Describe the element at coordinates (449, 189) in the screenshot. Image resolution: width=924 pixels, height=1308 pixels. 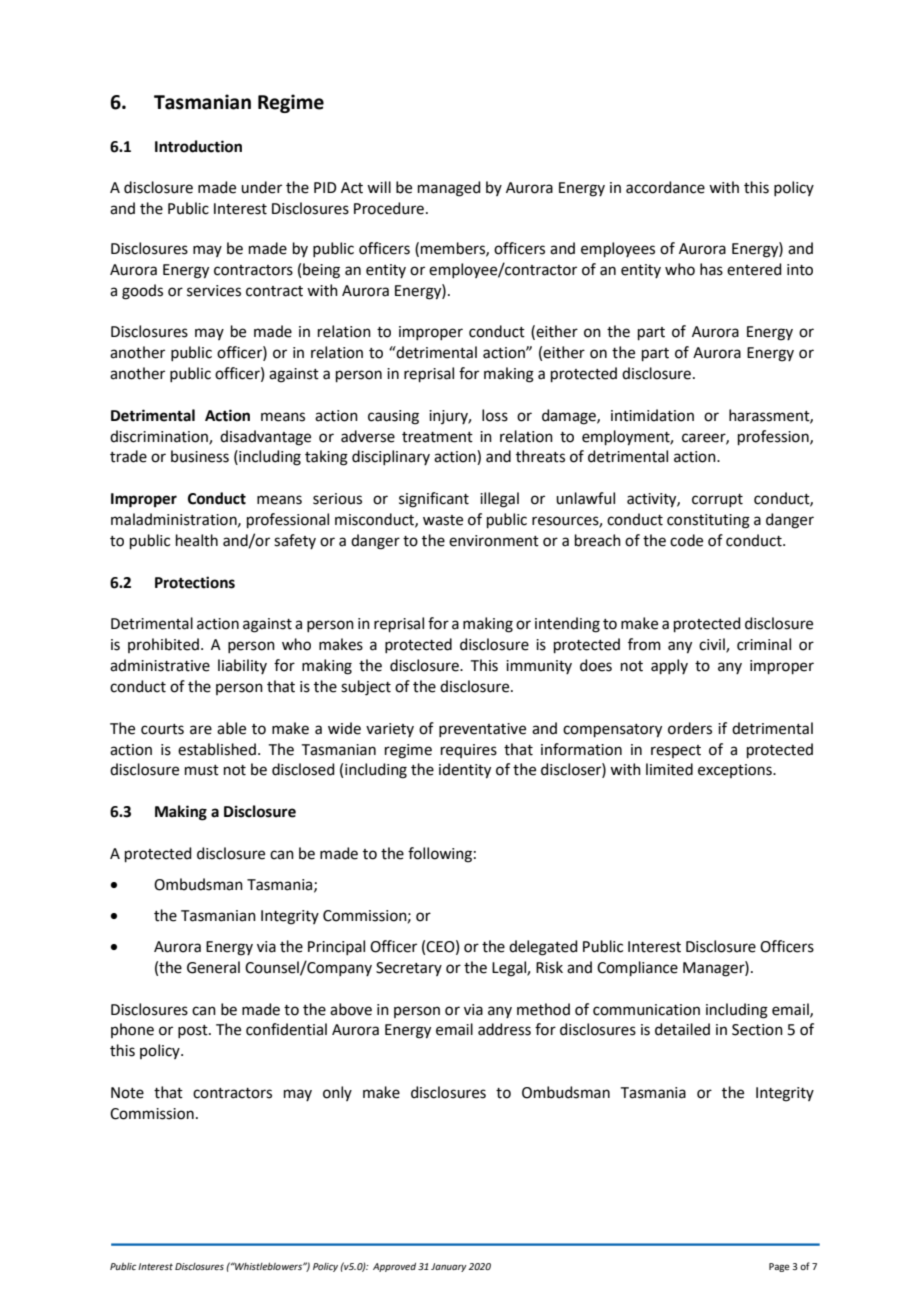
I see `managed` at that location.
